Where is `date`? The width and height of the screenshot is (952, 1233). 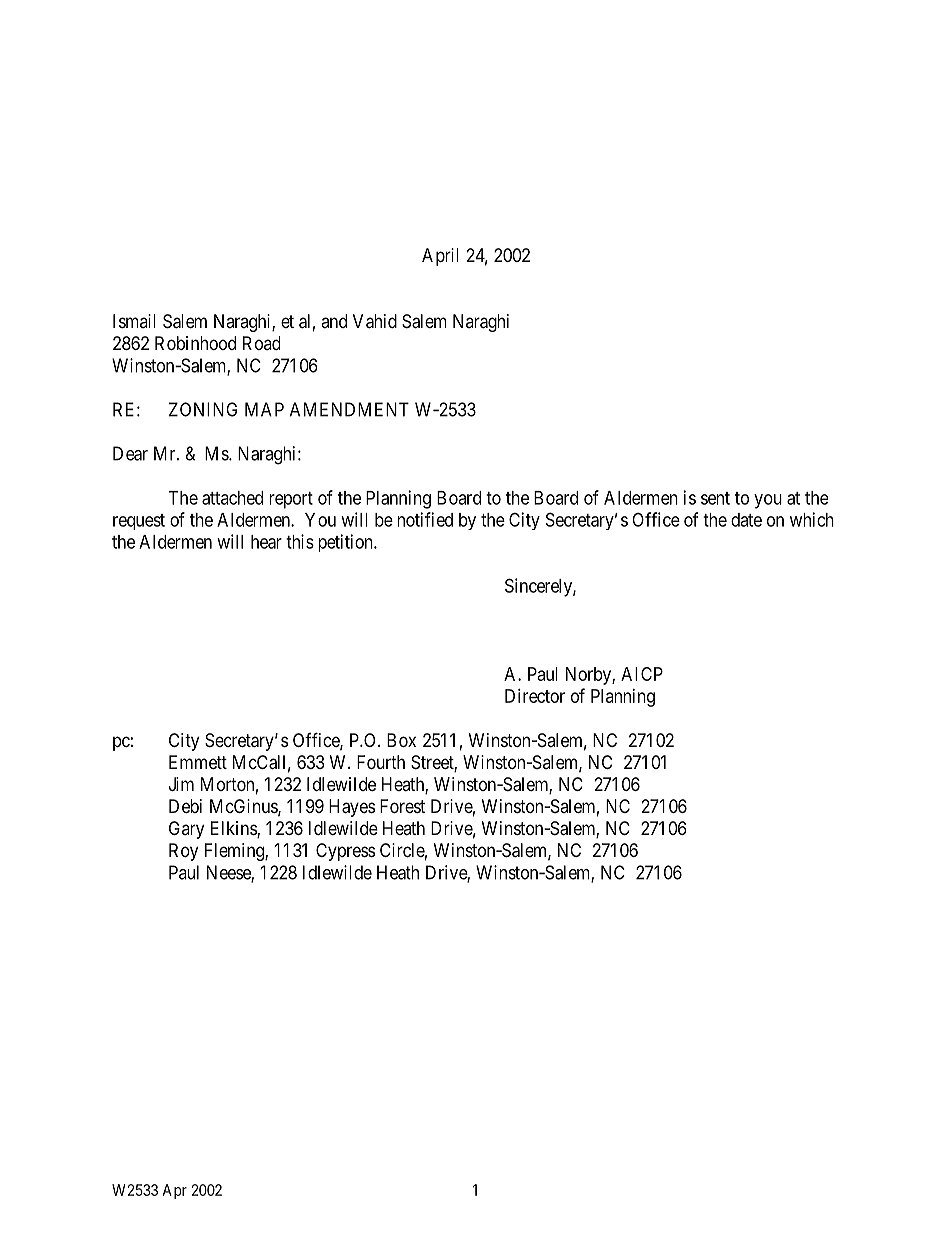 date is located at coordinates (746, 520).
